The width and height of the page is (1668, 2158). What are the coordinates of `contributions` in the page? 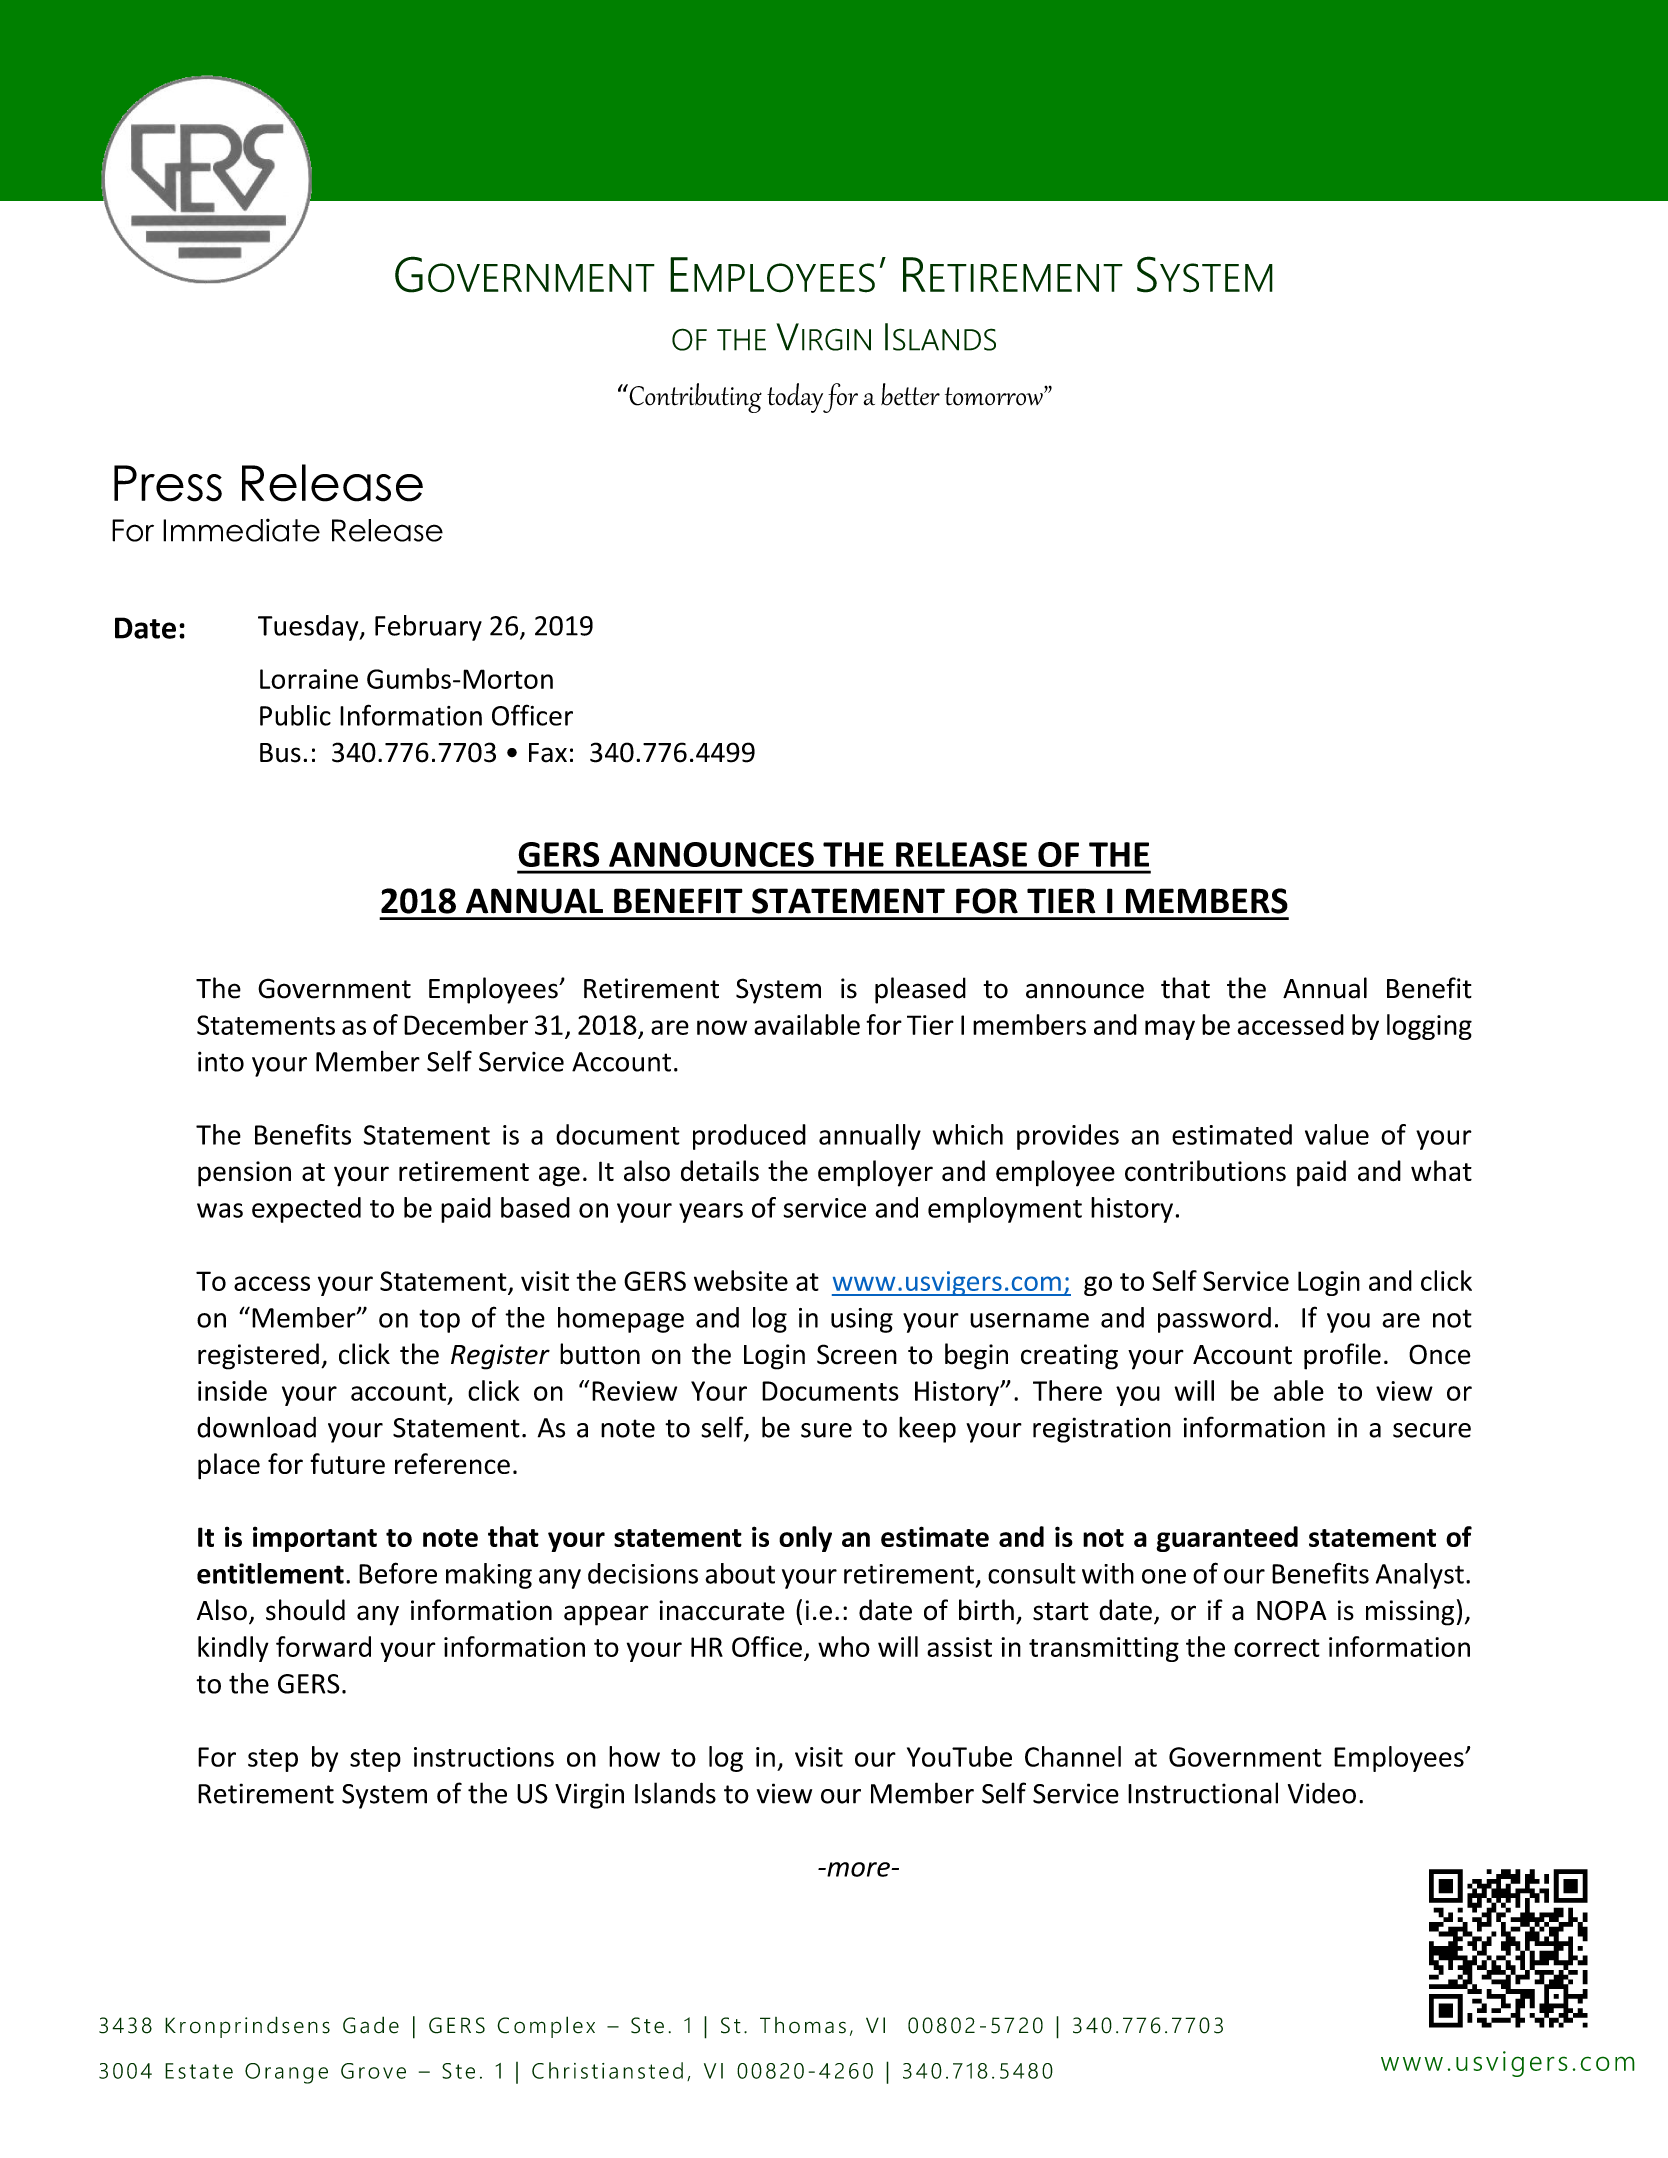 It's located at (1205, 1171).
